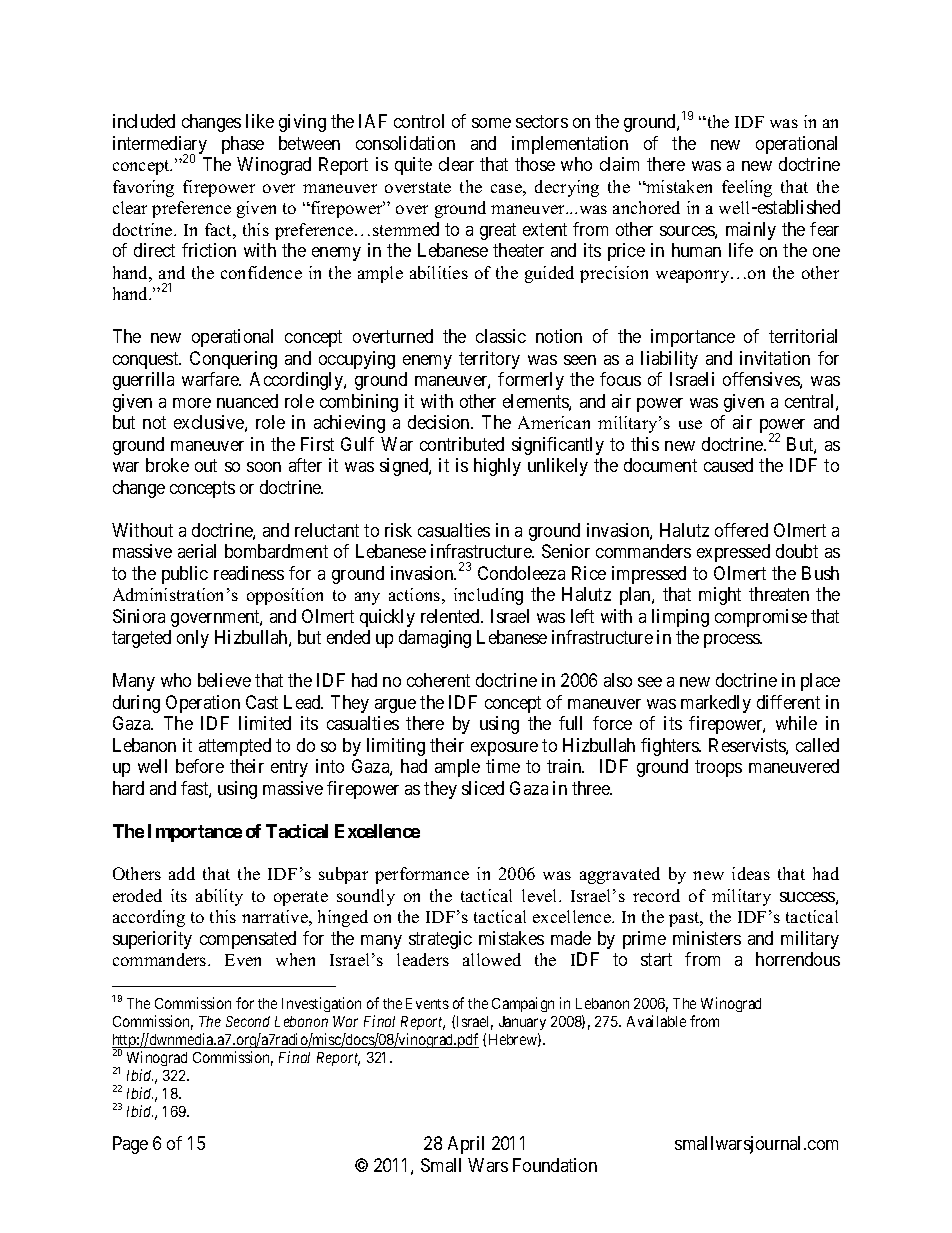  I want to click on caused, so click(728, 465).
